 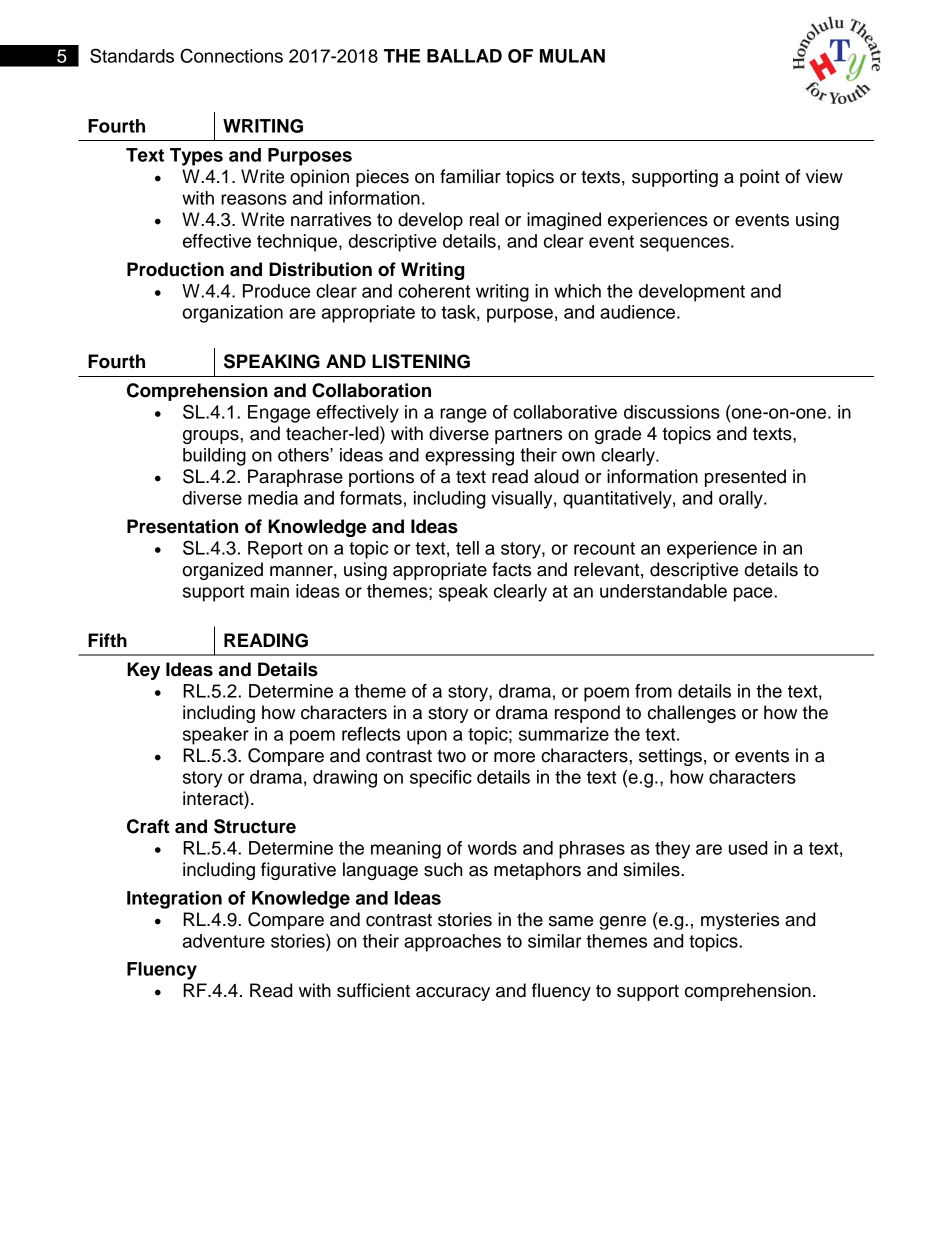 I want to click on Presentation, so click(x=182, y=526).
